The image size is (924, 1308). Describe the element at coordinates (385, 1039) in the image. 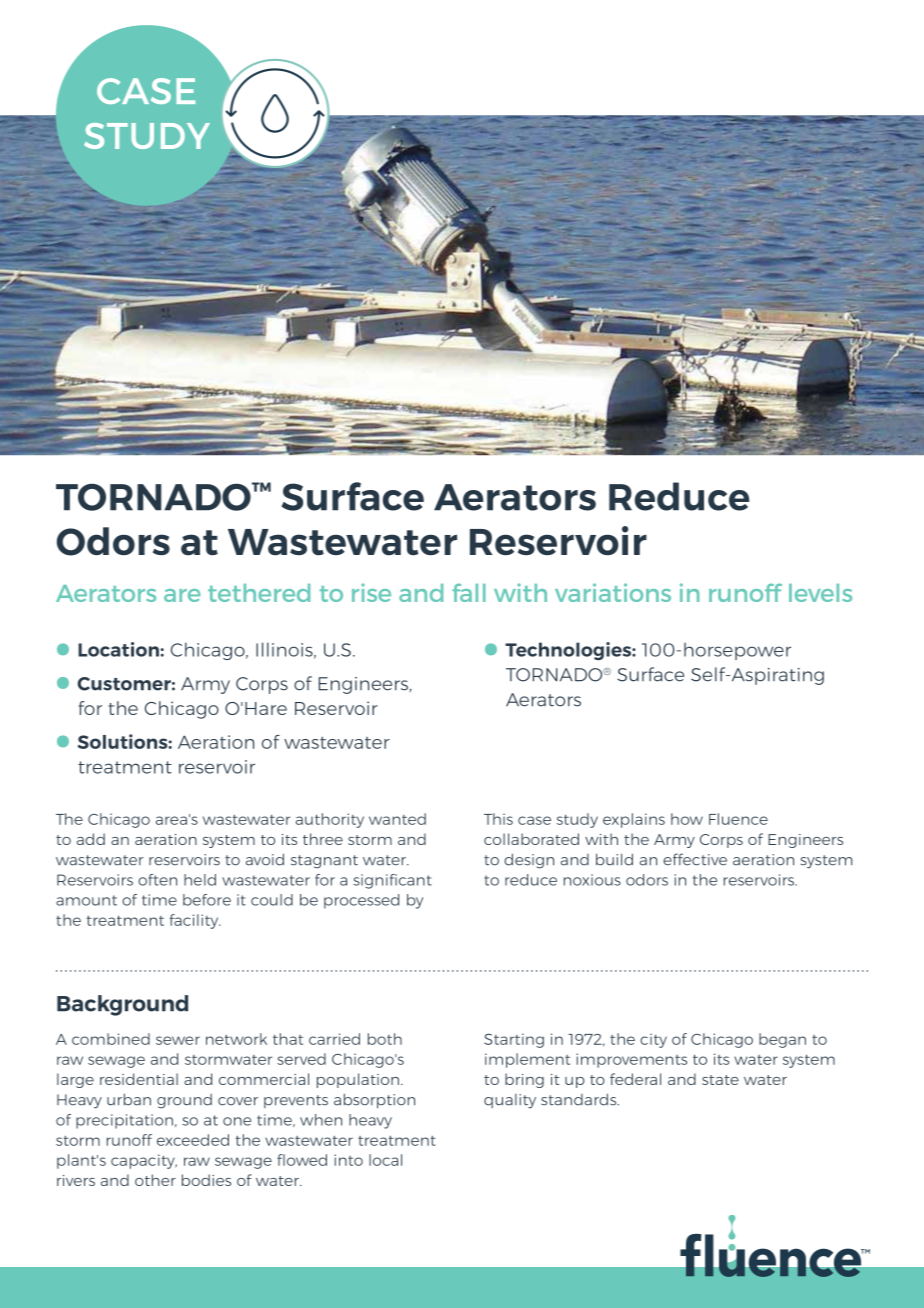

I see `both` at that location.
